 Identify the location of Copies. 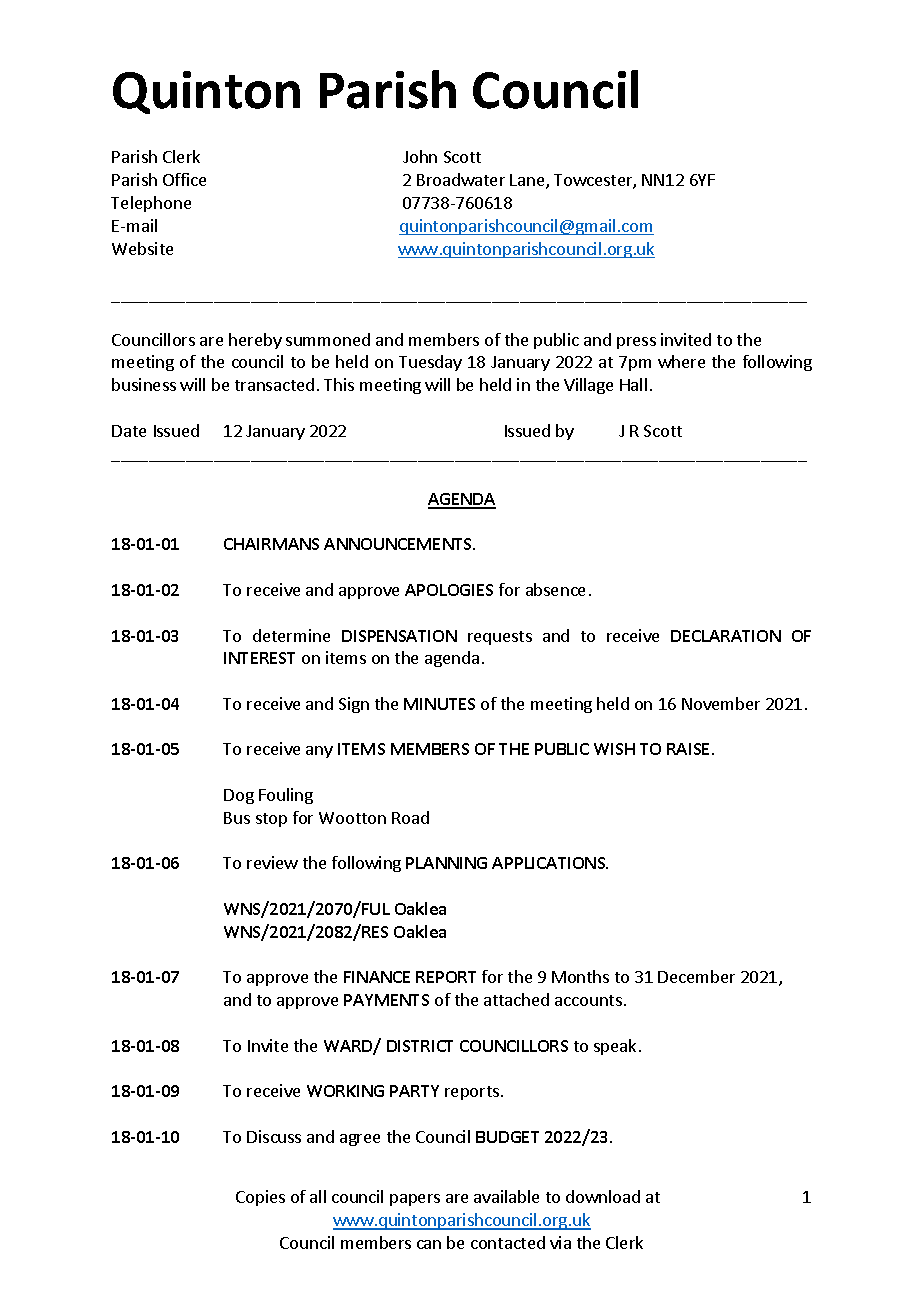
(260, 1198).
